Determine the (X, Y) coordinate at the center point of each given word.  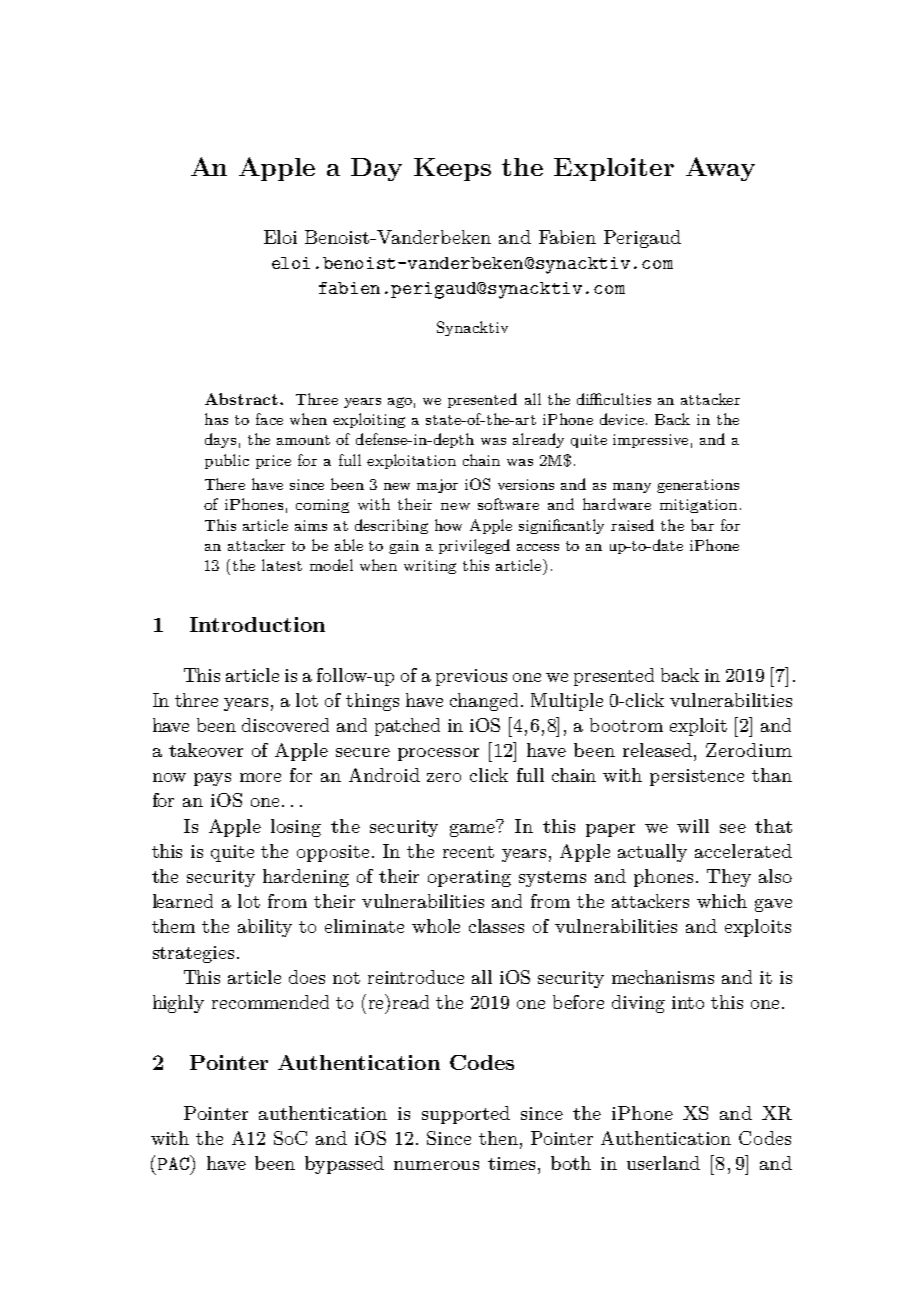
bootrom (626, 725)
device (622, 419)
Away (720, 169)
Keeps (452, 169)
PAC (174, 1162)
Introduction (257, 624)
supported (466, 1115)
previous (471, 677)
